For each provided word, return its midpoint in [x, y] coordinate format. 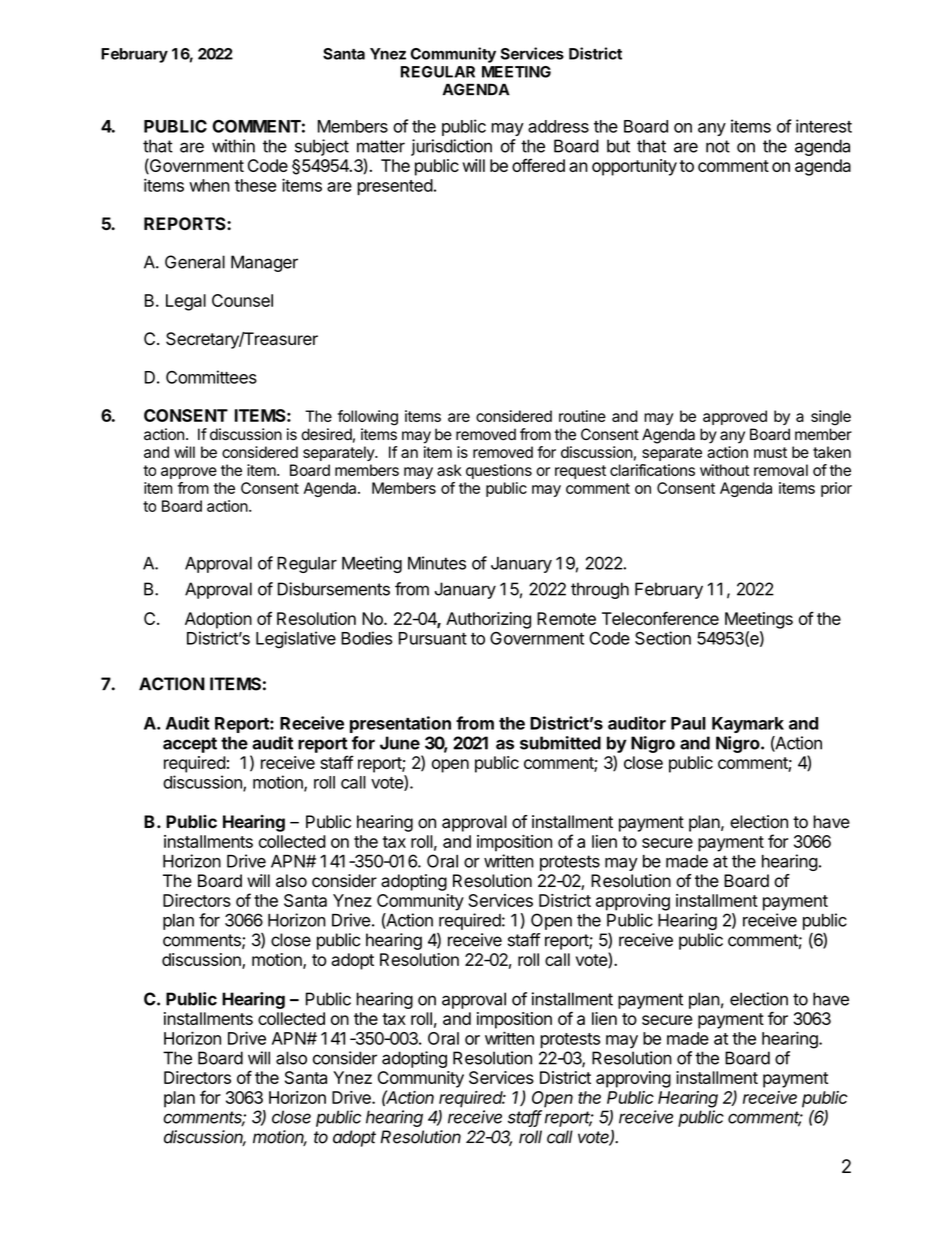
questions [499, 471]
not [718, 146]
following [368, 418]
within [233, 146]
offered [538, 165]
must [770, 452]
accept [190, 745]
